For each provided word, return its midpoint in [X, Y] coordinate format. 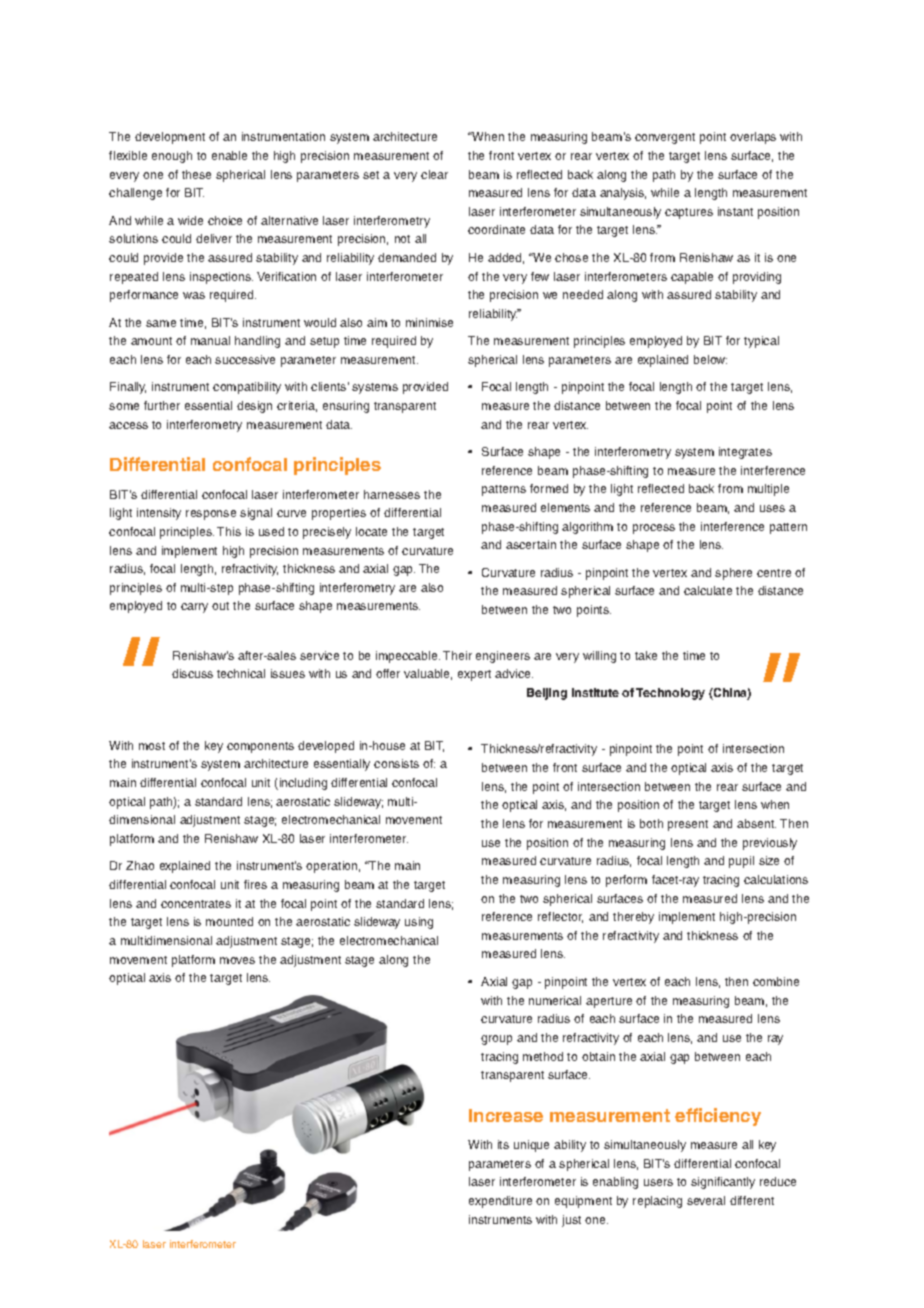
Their [457, 655]
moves [237, 960]
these [196, 174]
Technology [670, 694]
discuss [192, 673]
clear [434, 174]
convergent [665, 138]
